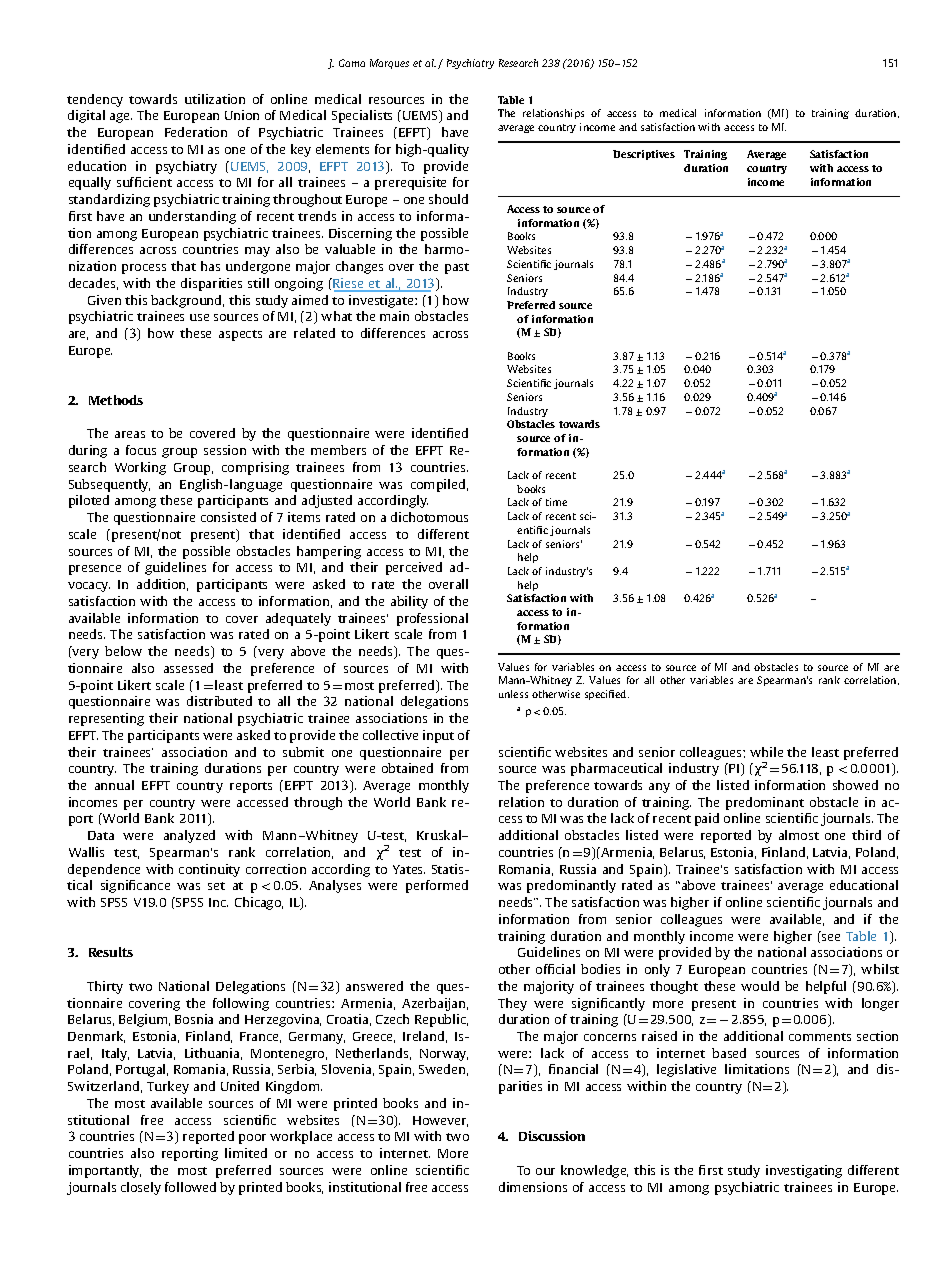  Describe the element at coordinates (190, 1187) in the document. I see `followed` at that location.
